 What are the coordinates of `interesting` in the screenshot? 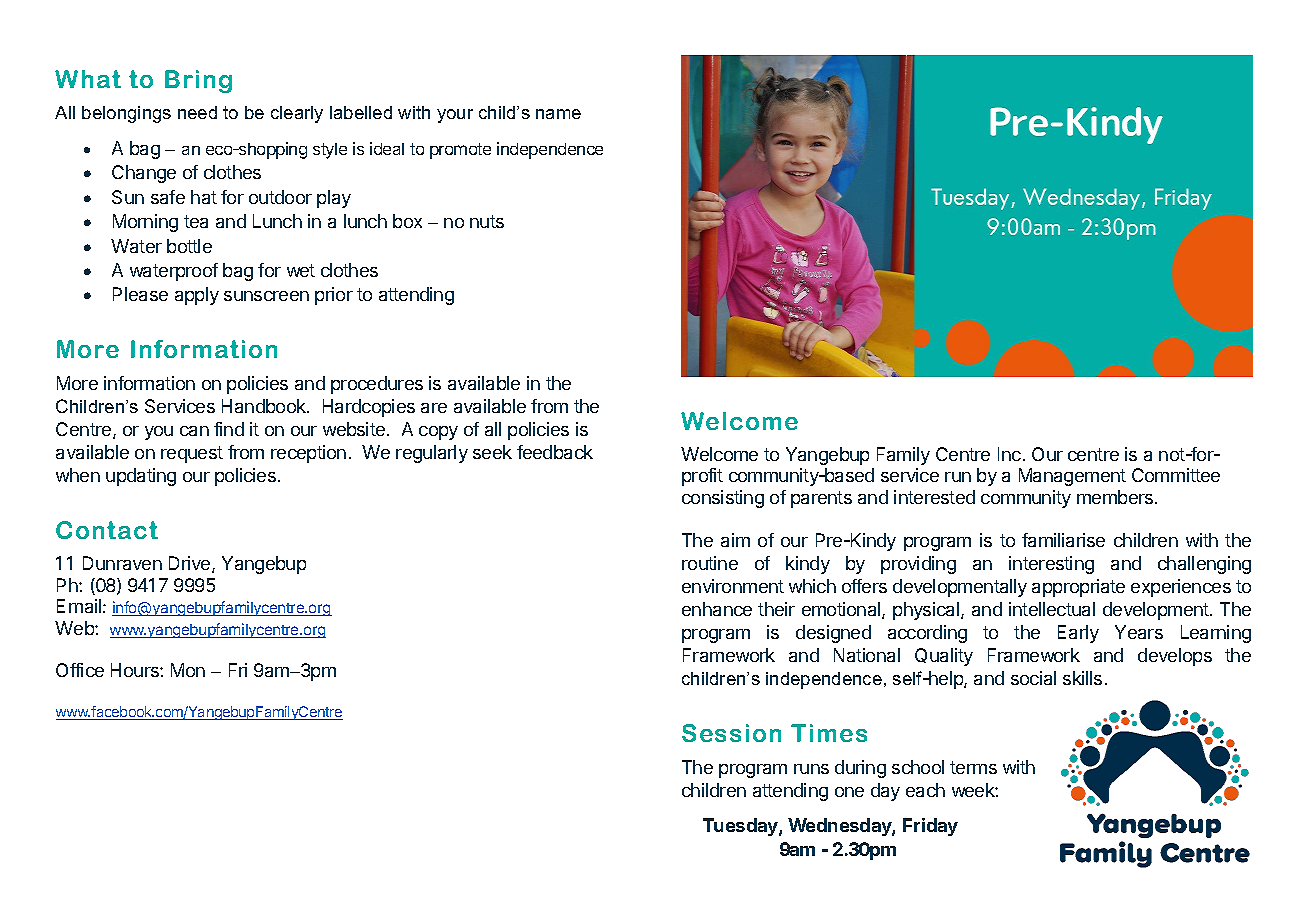 It's located at (1051, 565).
